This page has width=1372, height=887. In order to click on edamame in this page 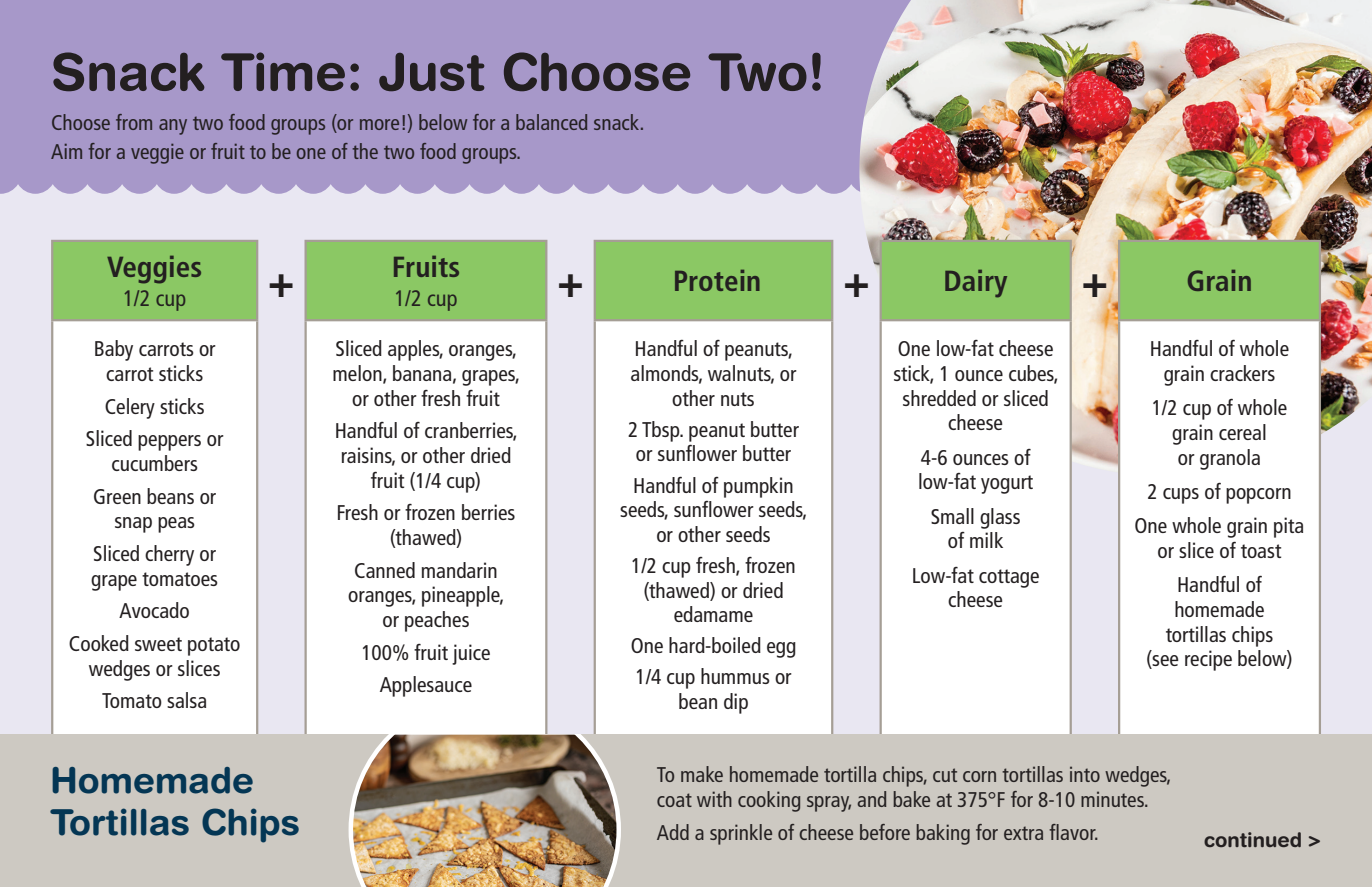, I will do `click(713, 614)`.
